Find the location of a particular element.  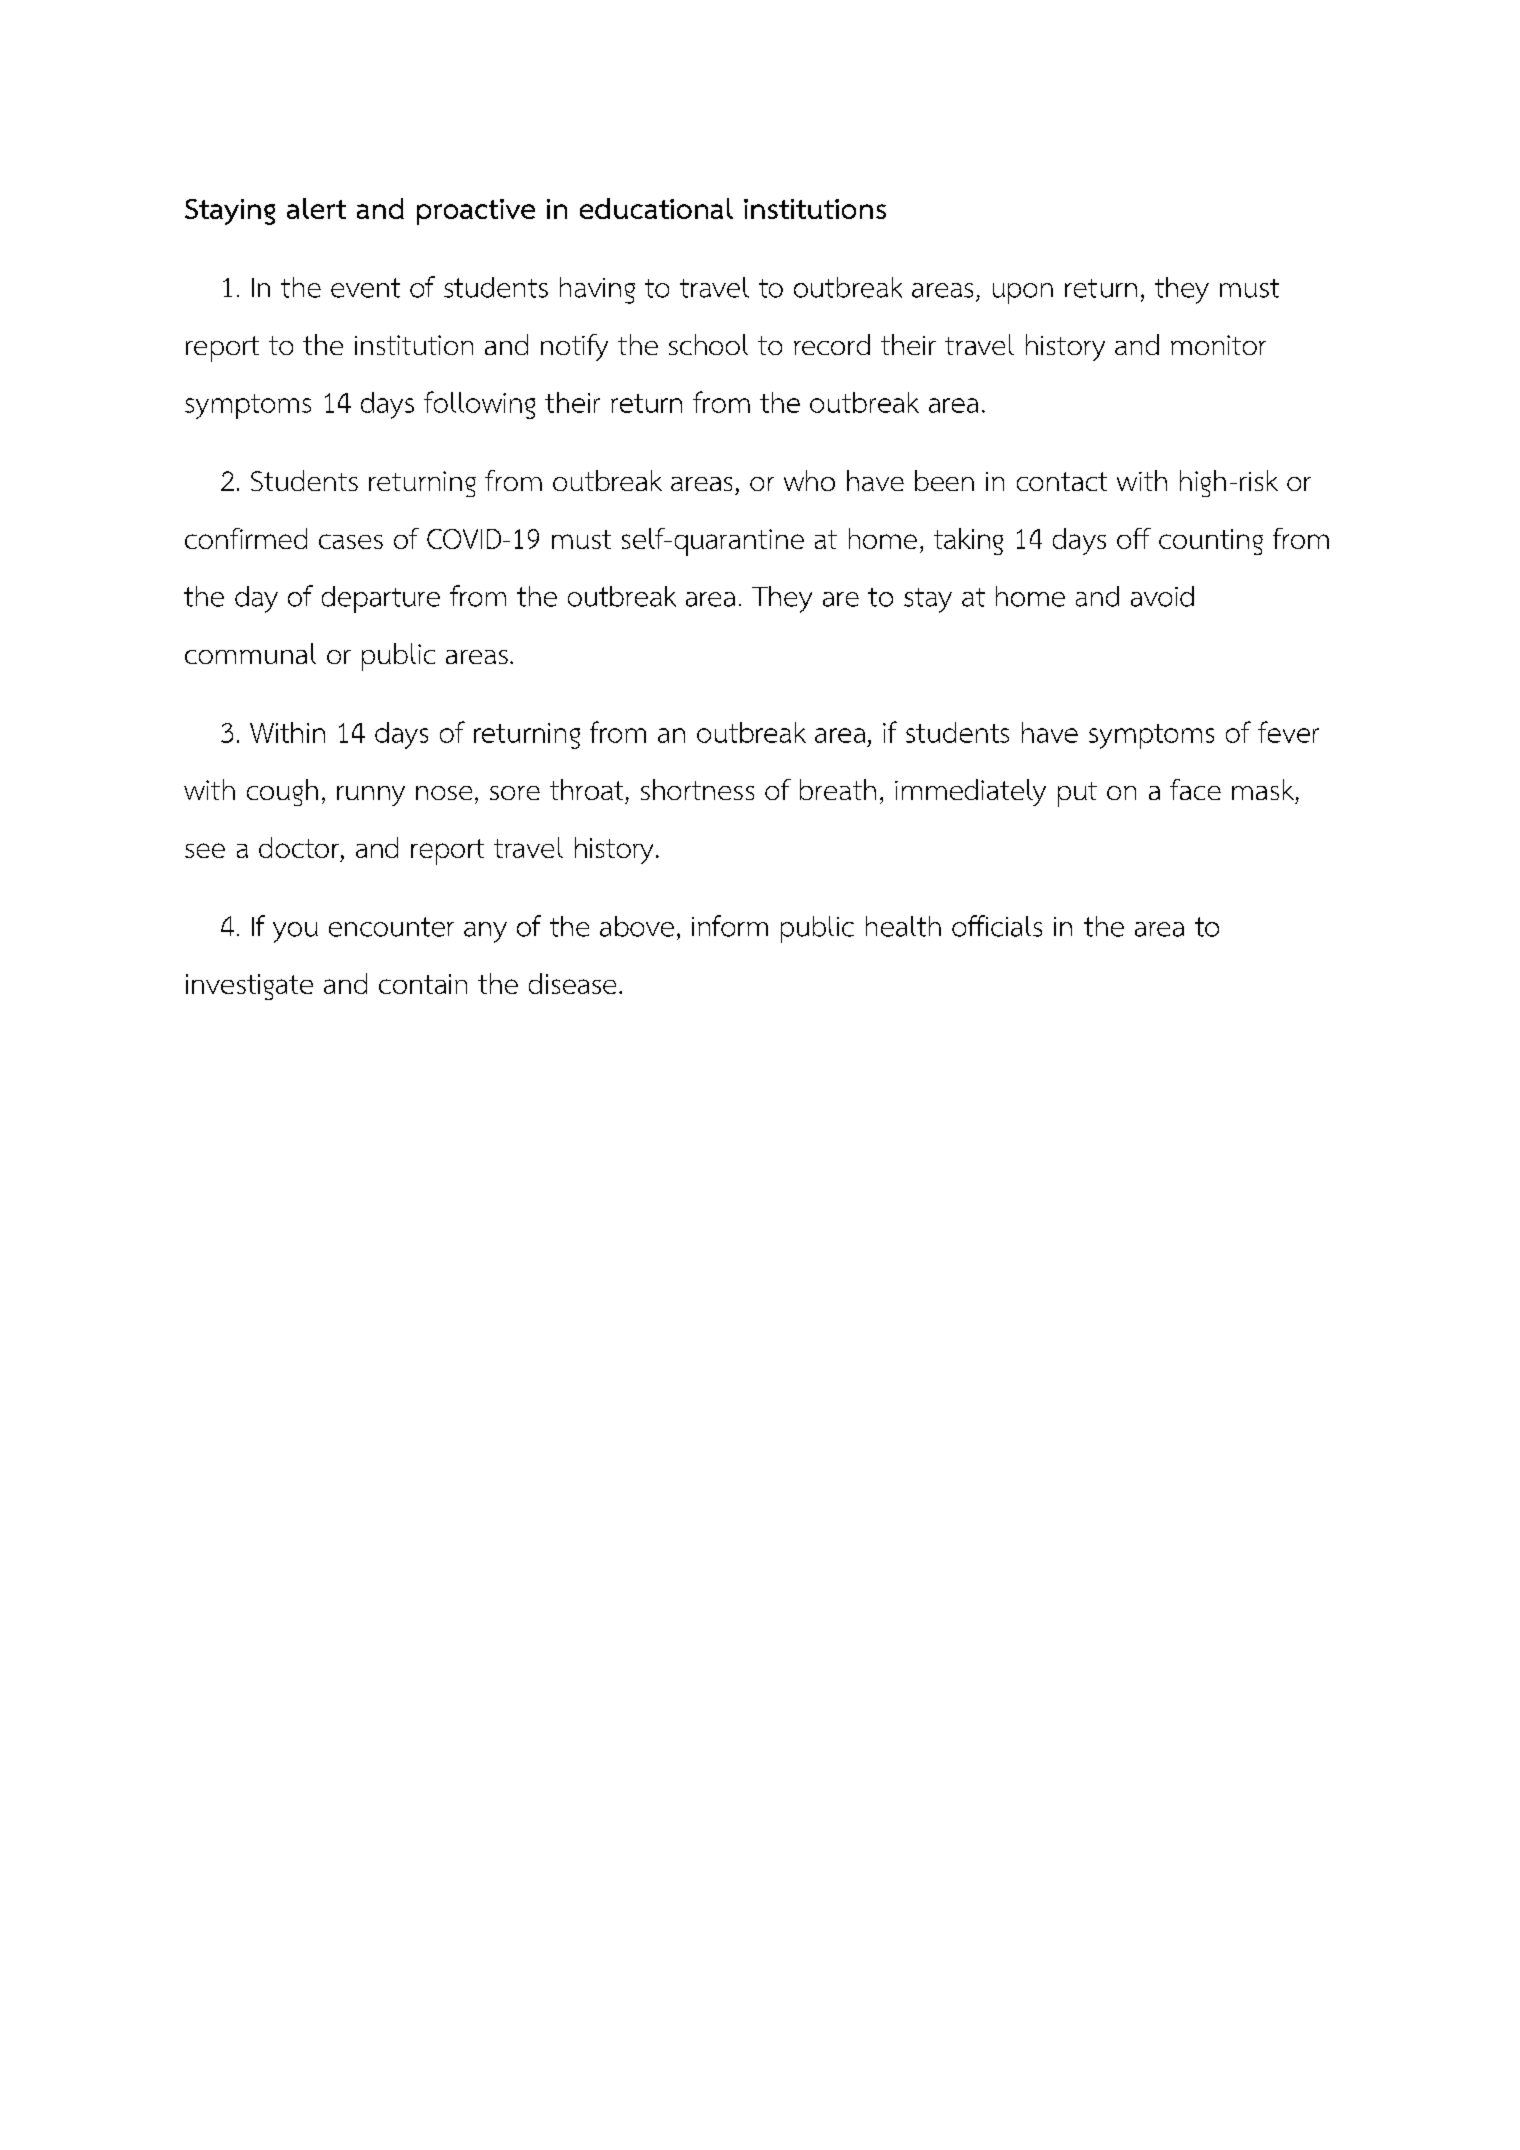

you is located at coordinates (295, 932).
